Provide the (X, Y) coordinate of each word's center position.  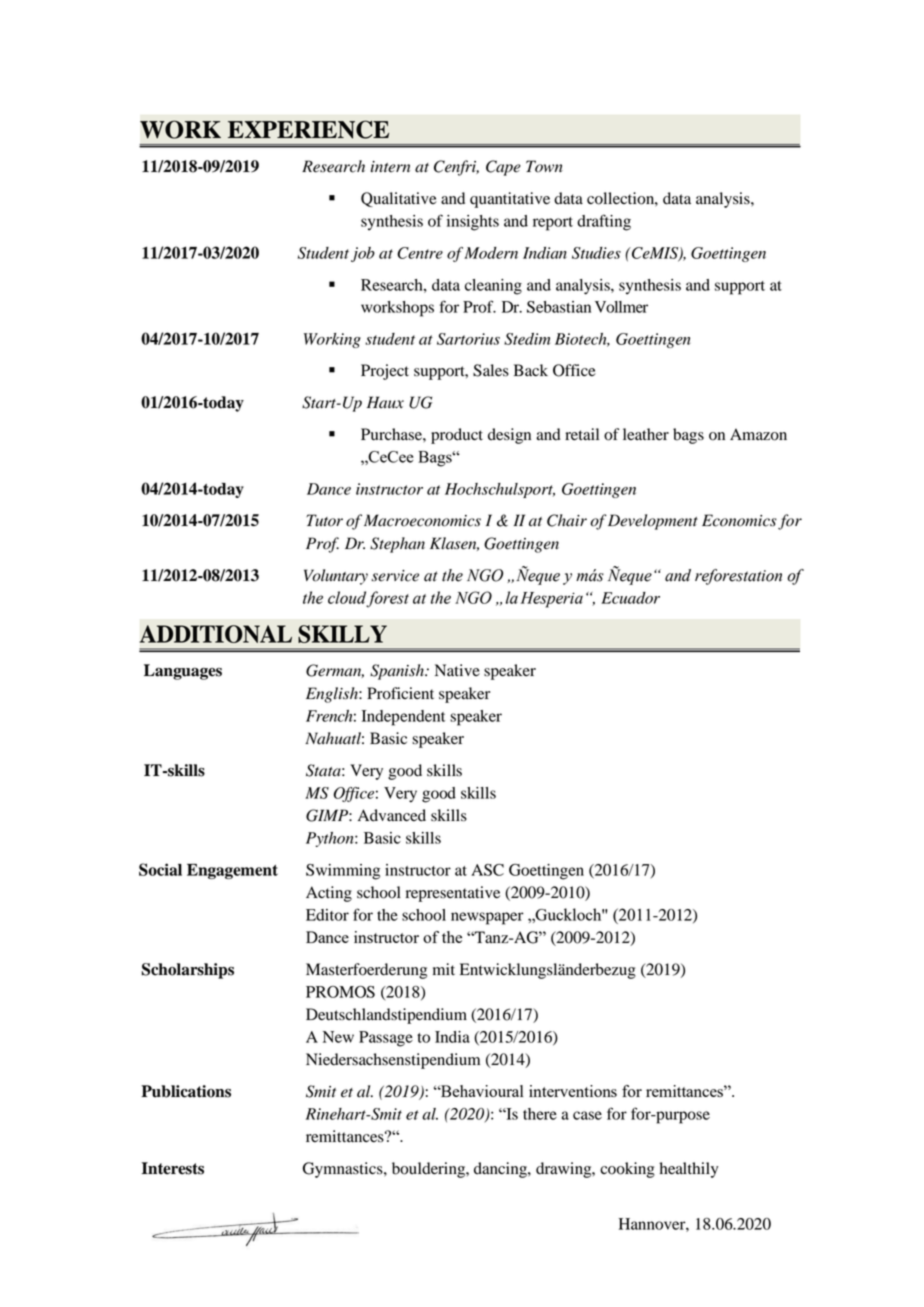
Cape (503, 168)
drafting (604, 222)
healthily (688, 1170)
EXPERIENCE (308, 129)
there (540, 1114)
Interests (173, 1168)
